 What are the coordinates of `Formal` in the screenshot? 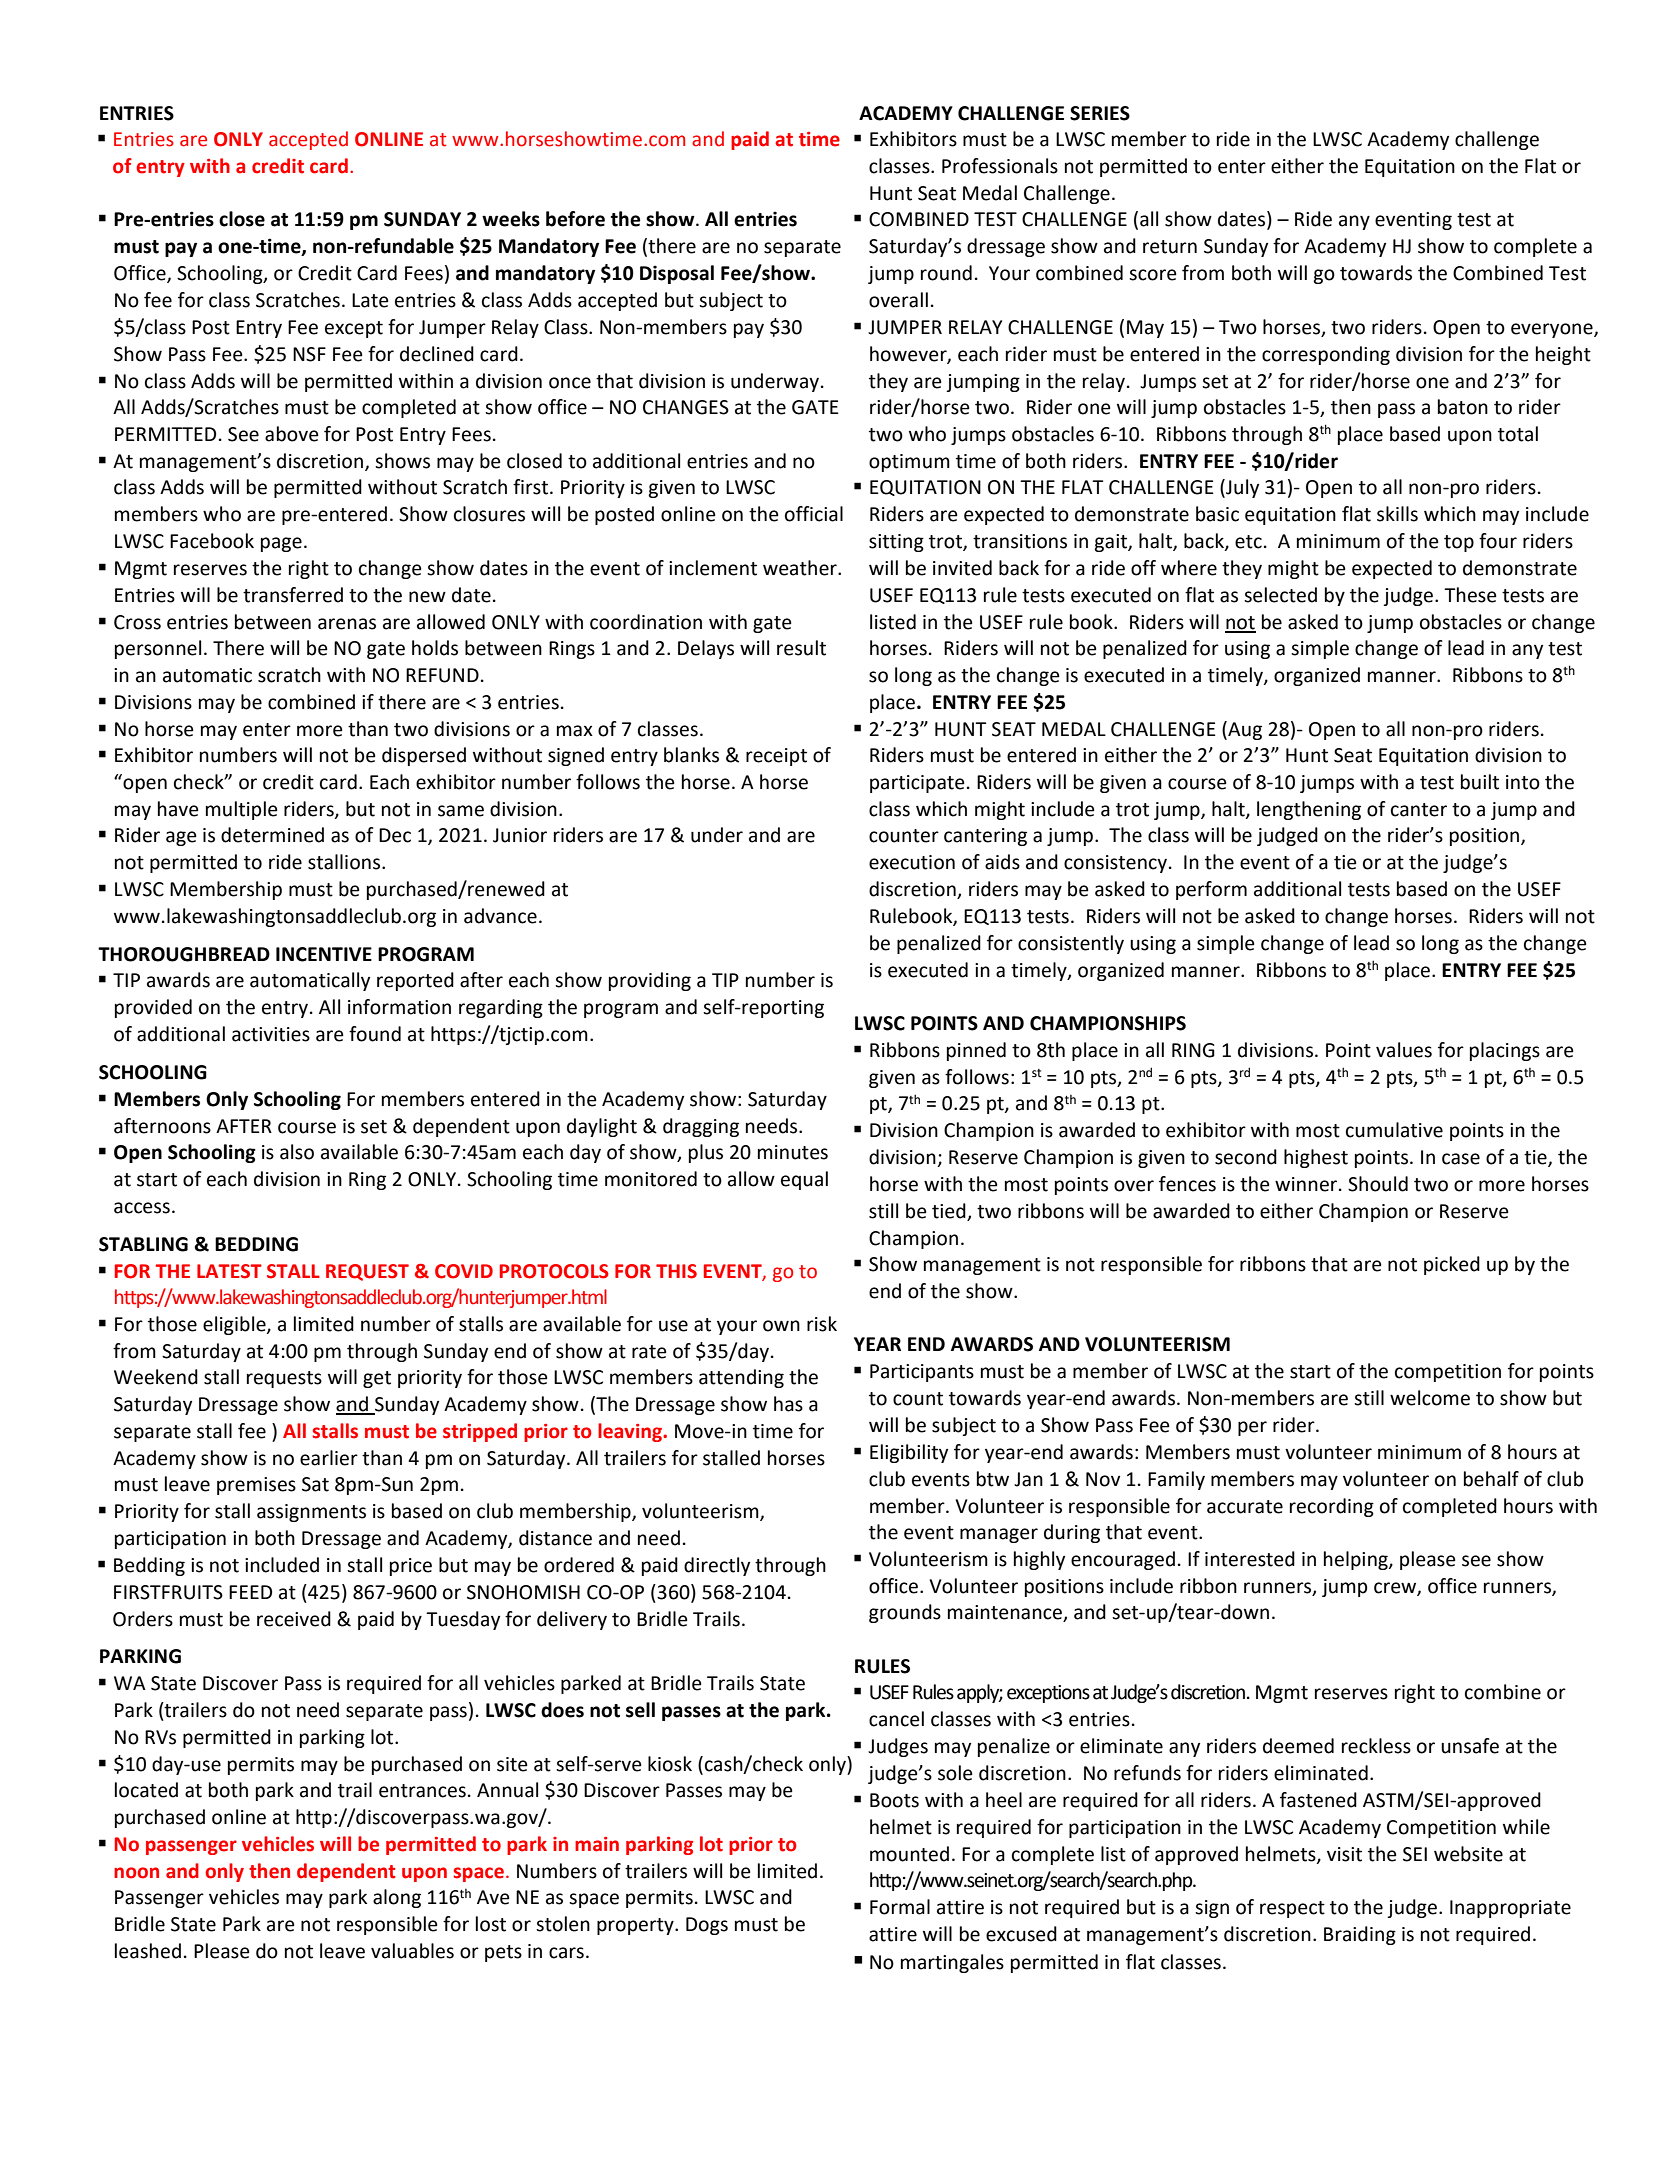 It's located at (900, 1907).
